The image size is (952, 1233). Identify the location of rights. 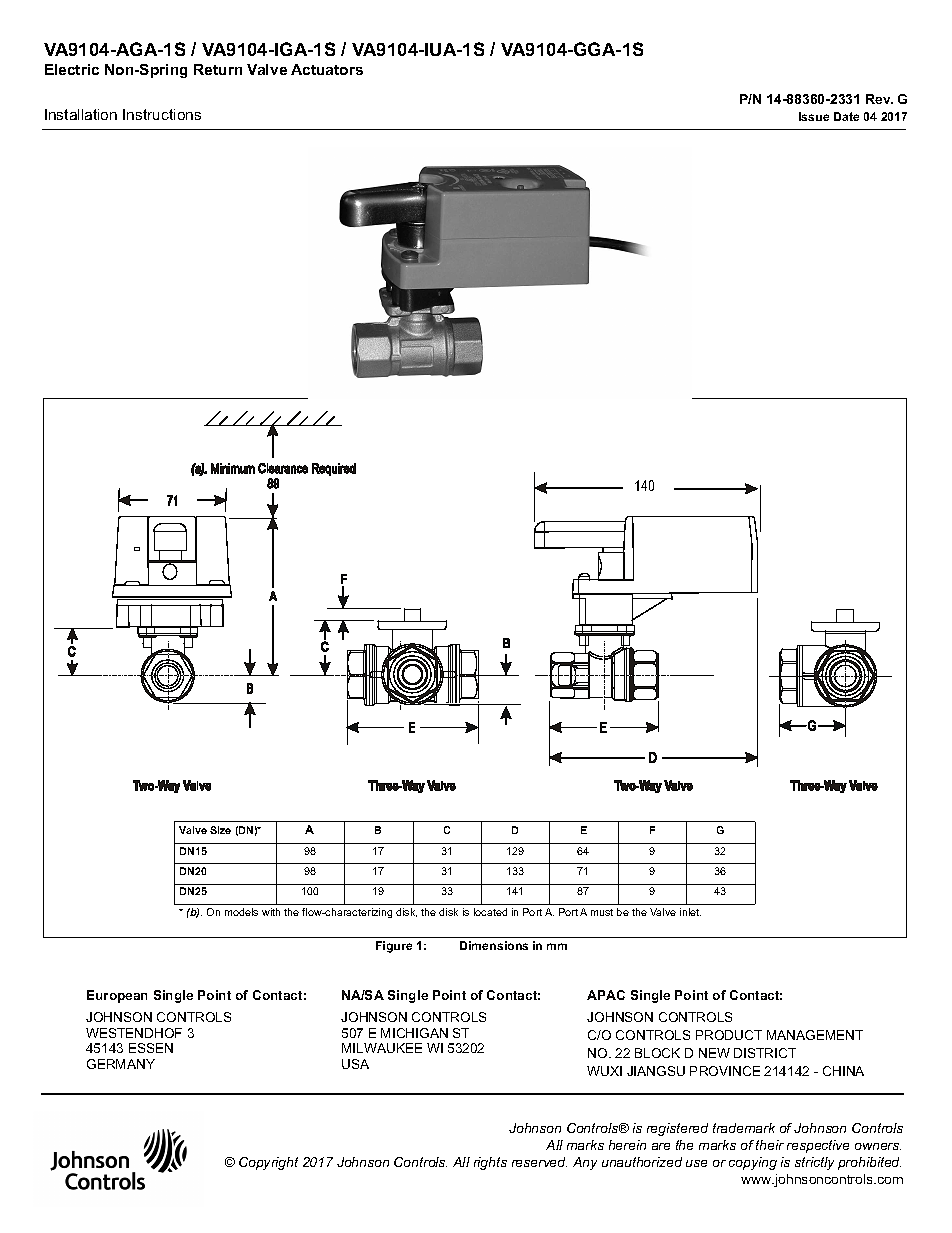
(490, 1163).
